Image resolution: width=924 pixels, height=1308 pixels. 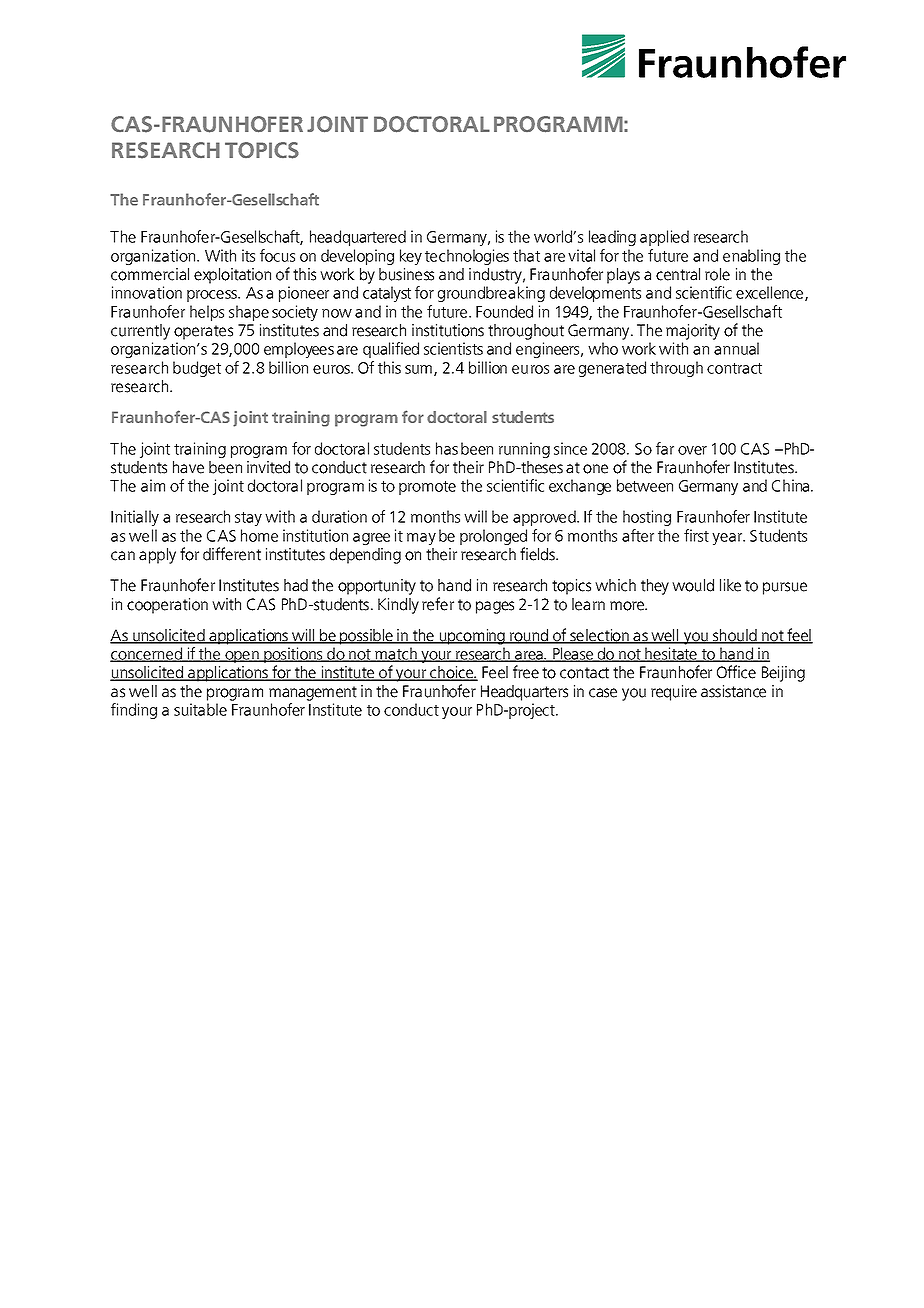 What do you see at coordinates (200, 709) in the page?
I see `suitable` at bounding box center [200, 709].
